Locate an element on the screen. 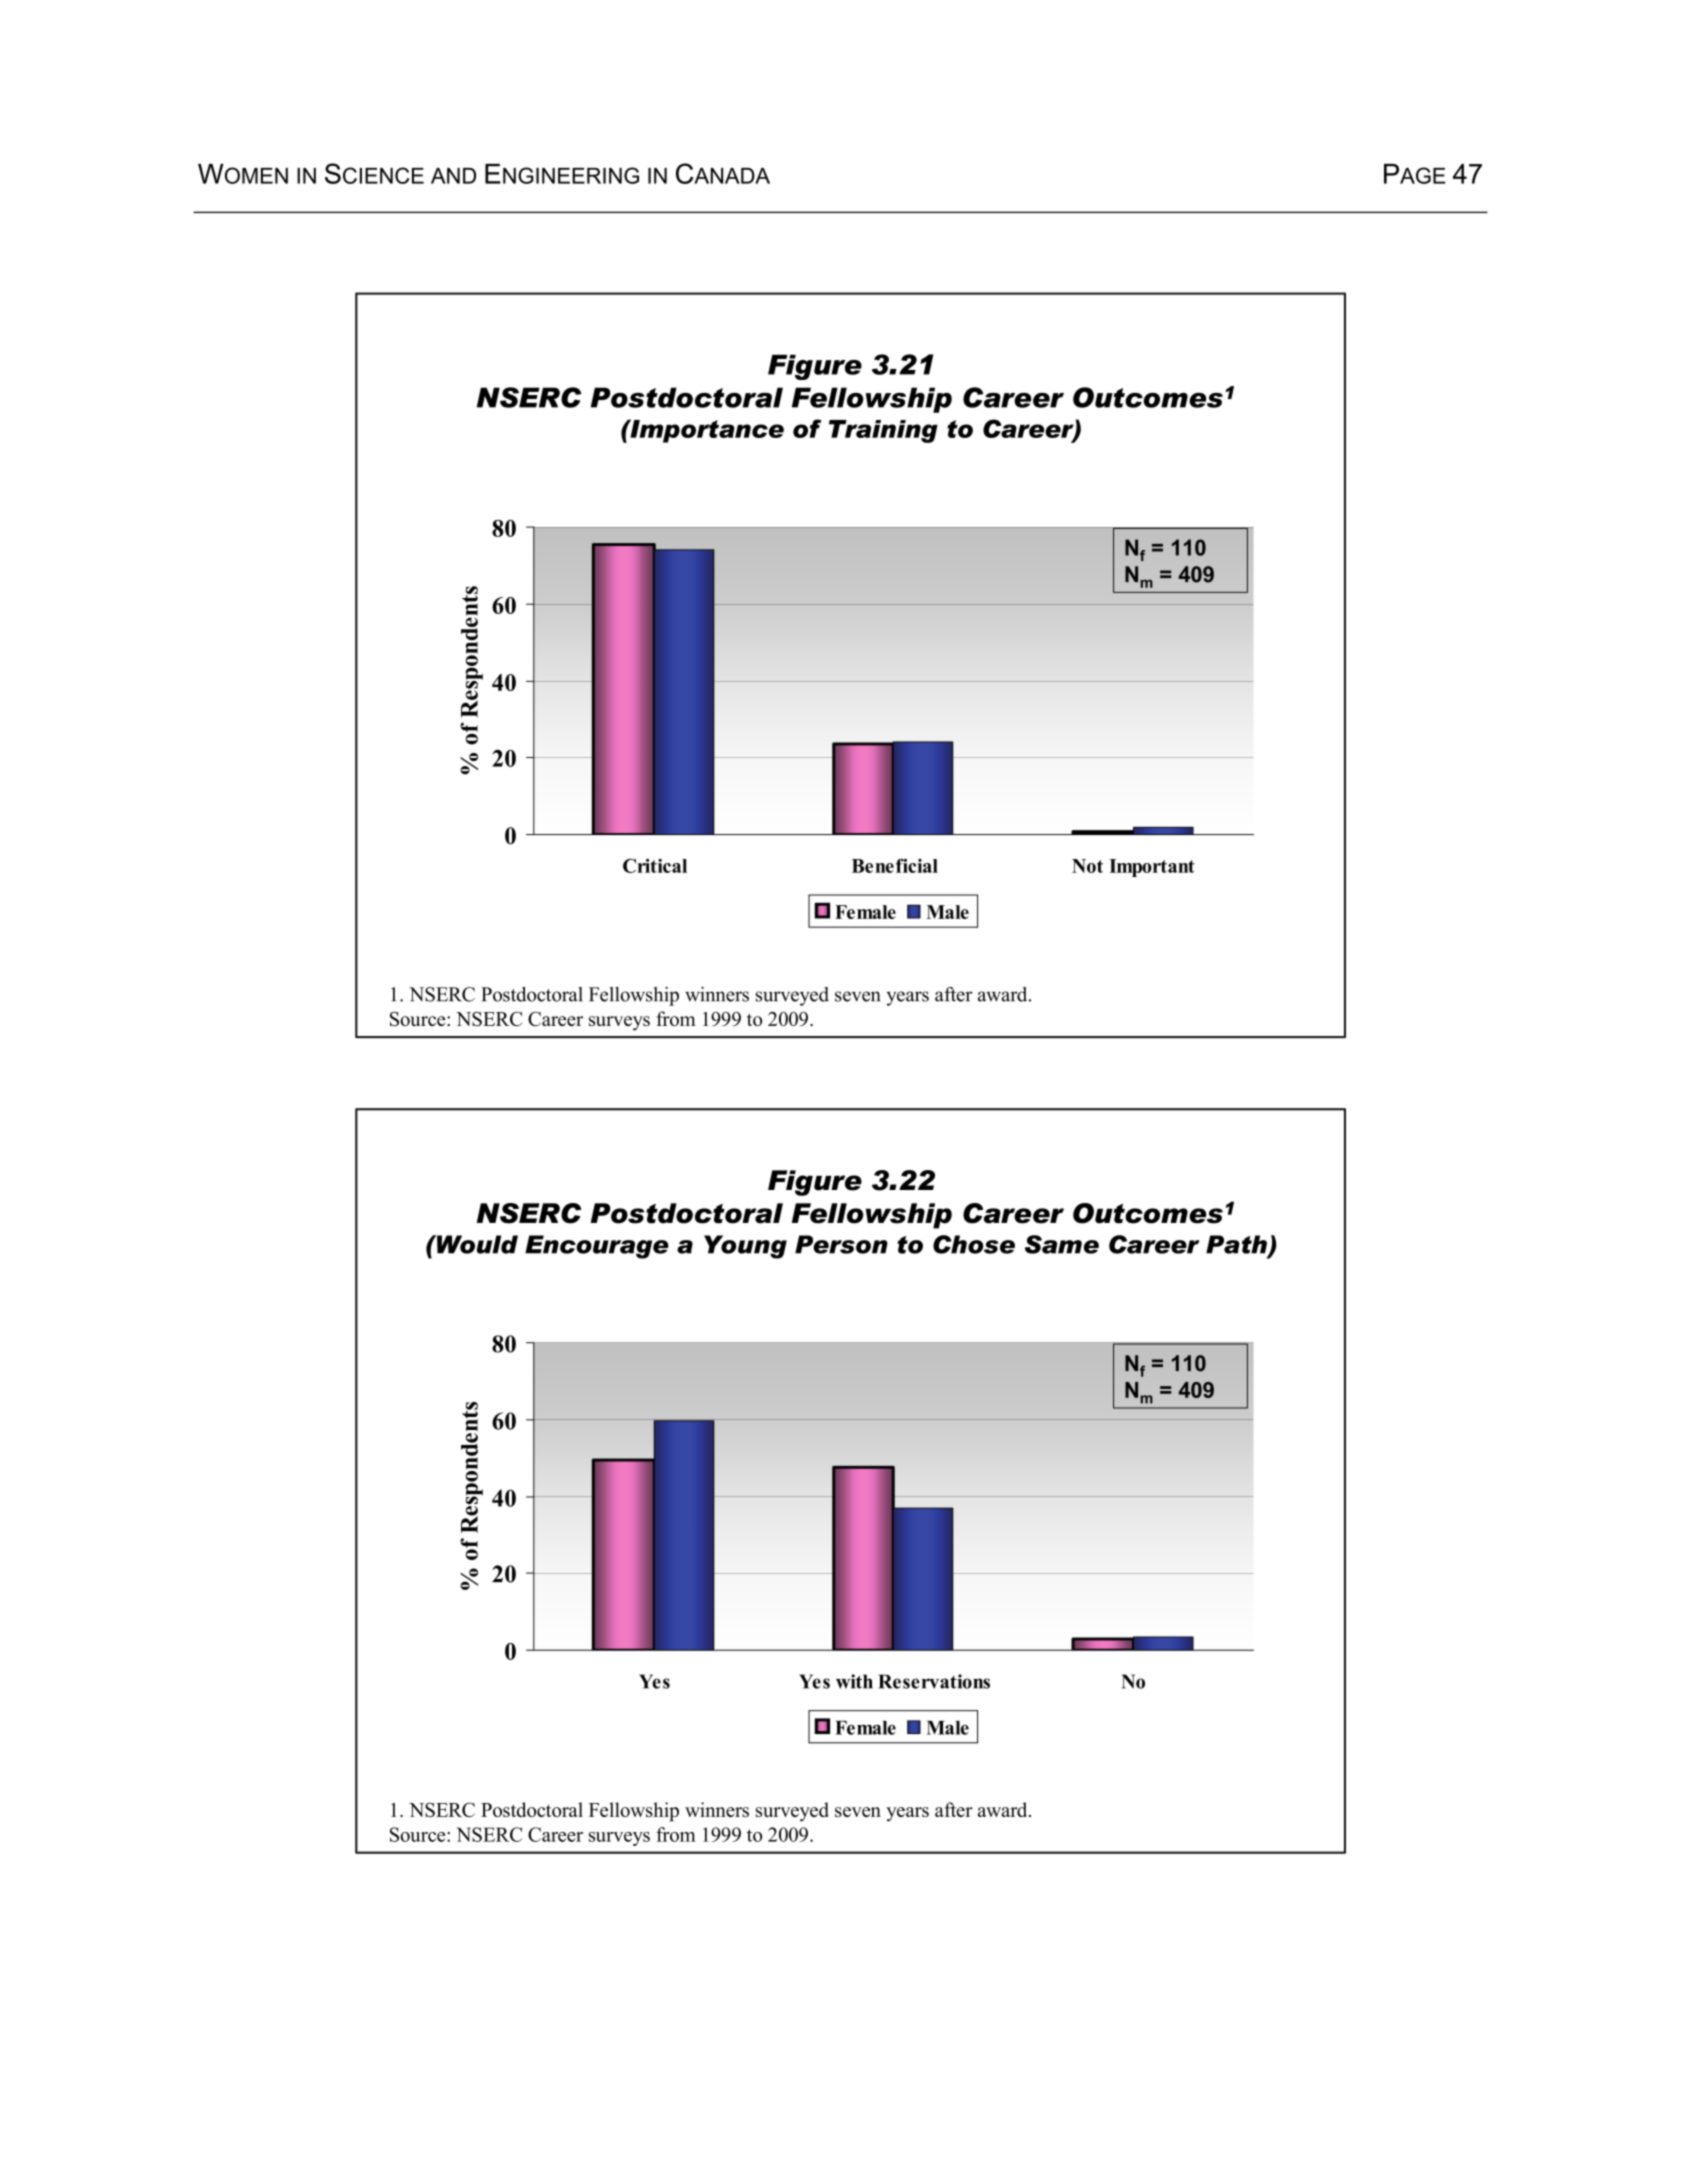  Young is located at coordinates (745, 1247).
